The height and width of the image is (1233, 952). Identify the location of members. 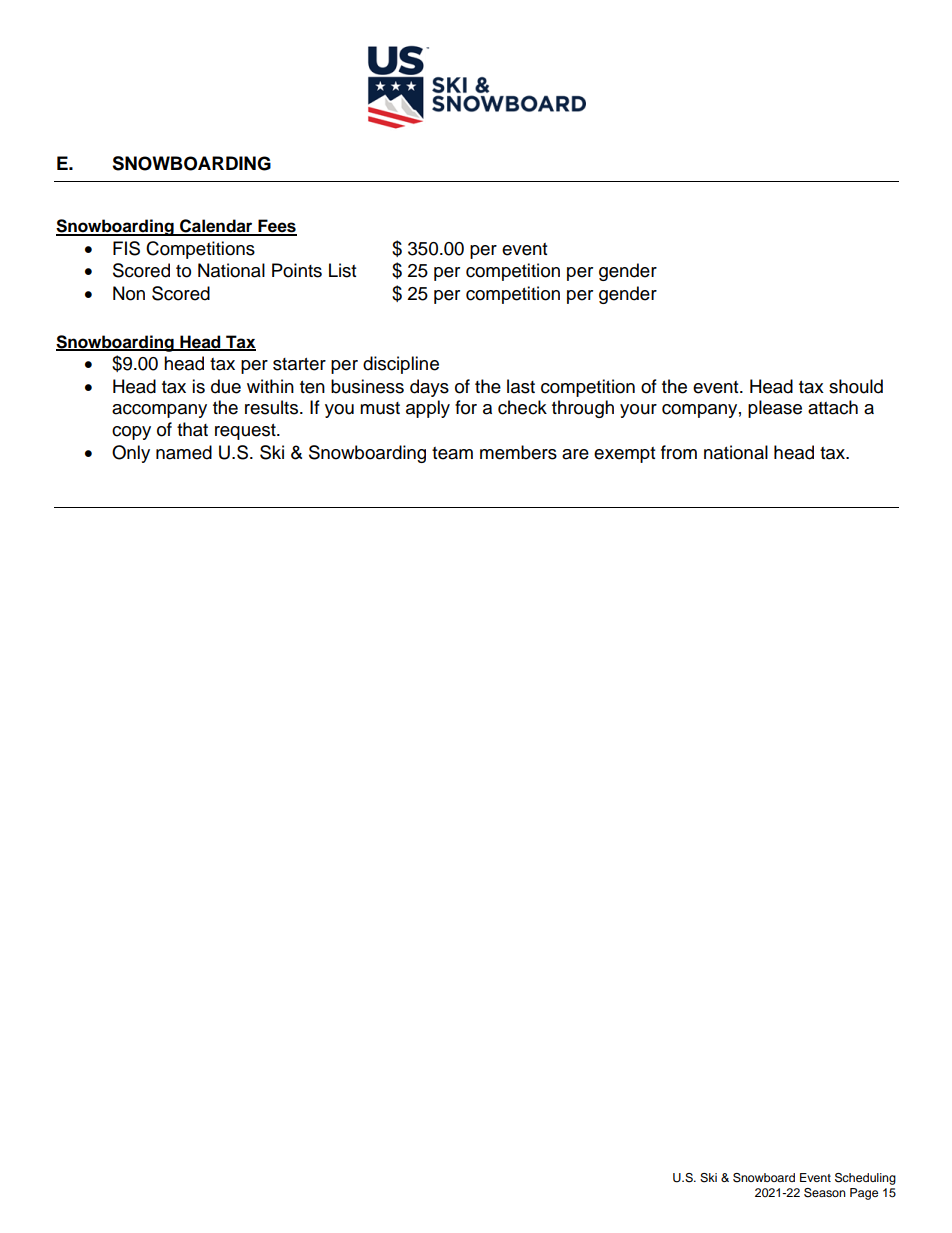
(518, 452).
